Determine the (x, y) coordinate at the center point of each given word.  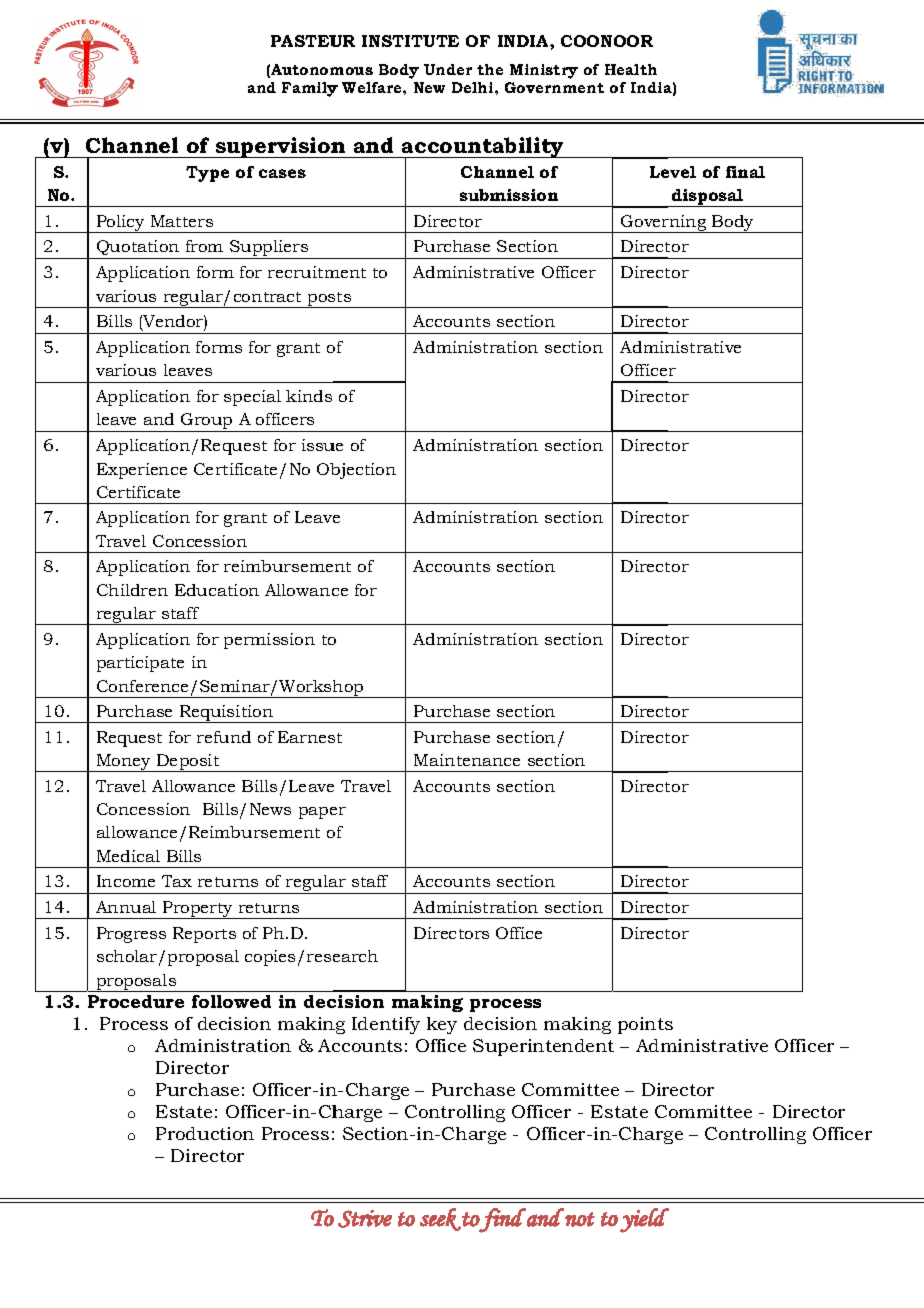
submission (509, 195)
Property (198, 910)
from (204, 246)
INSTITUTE (410, 41)
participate (140, 664)
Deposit (188, 763)
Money (123, 763)
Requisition (227, 714)
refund (224, 737)
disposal (708, 198)
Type (207, 174)
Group (207, 422)
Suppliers (269, 249)
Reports (204, 935)
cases (282, 173)
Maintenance (467, 760)
